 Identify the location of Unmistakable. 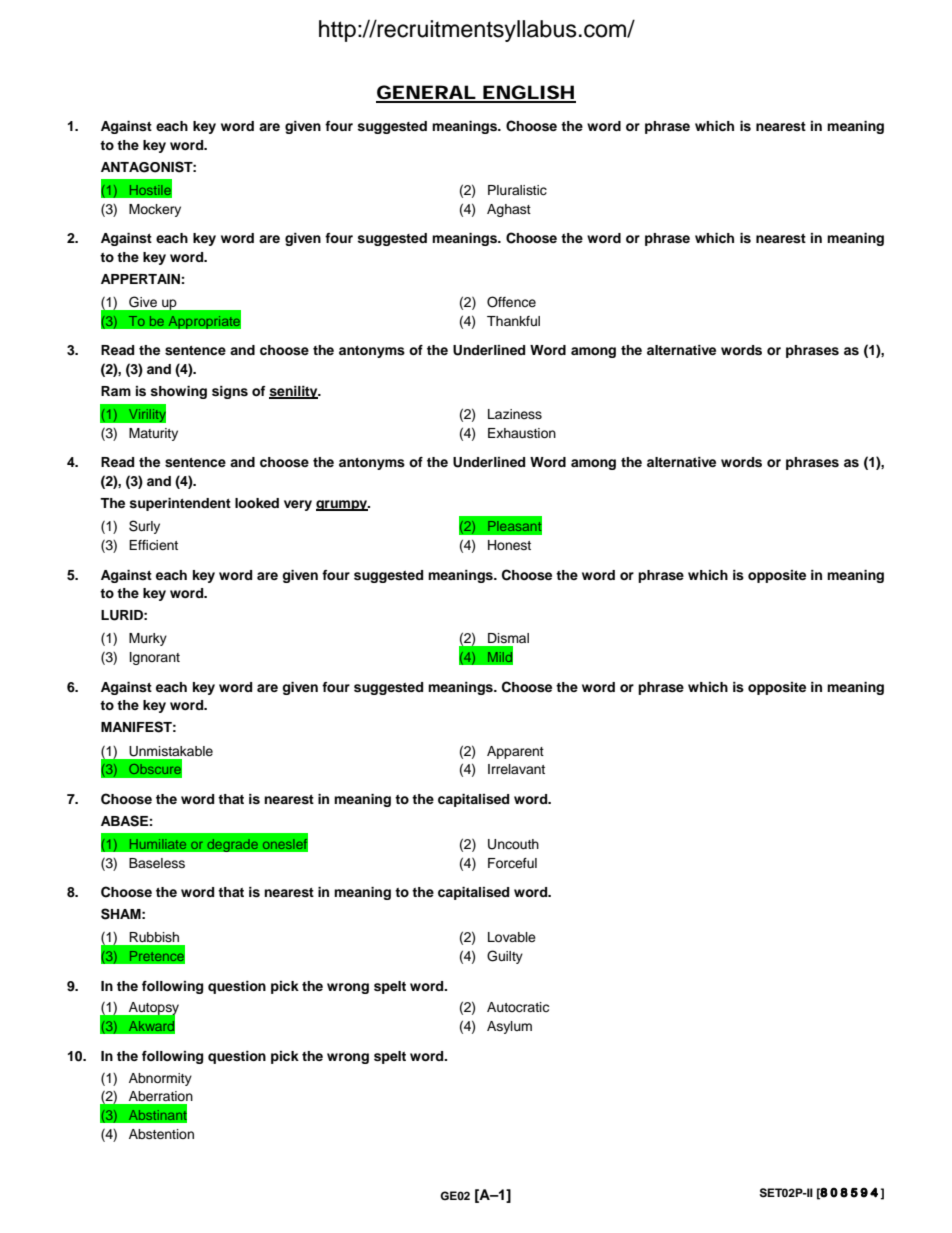
(171, 751).
